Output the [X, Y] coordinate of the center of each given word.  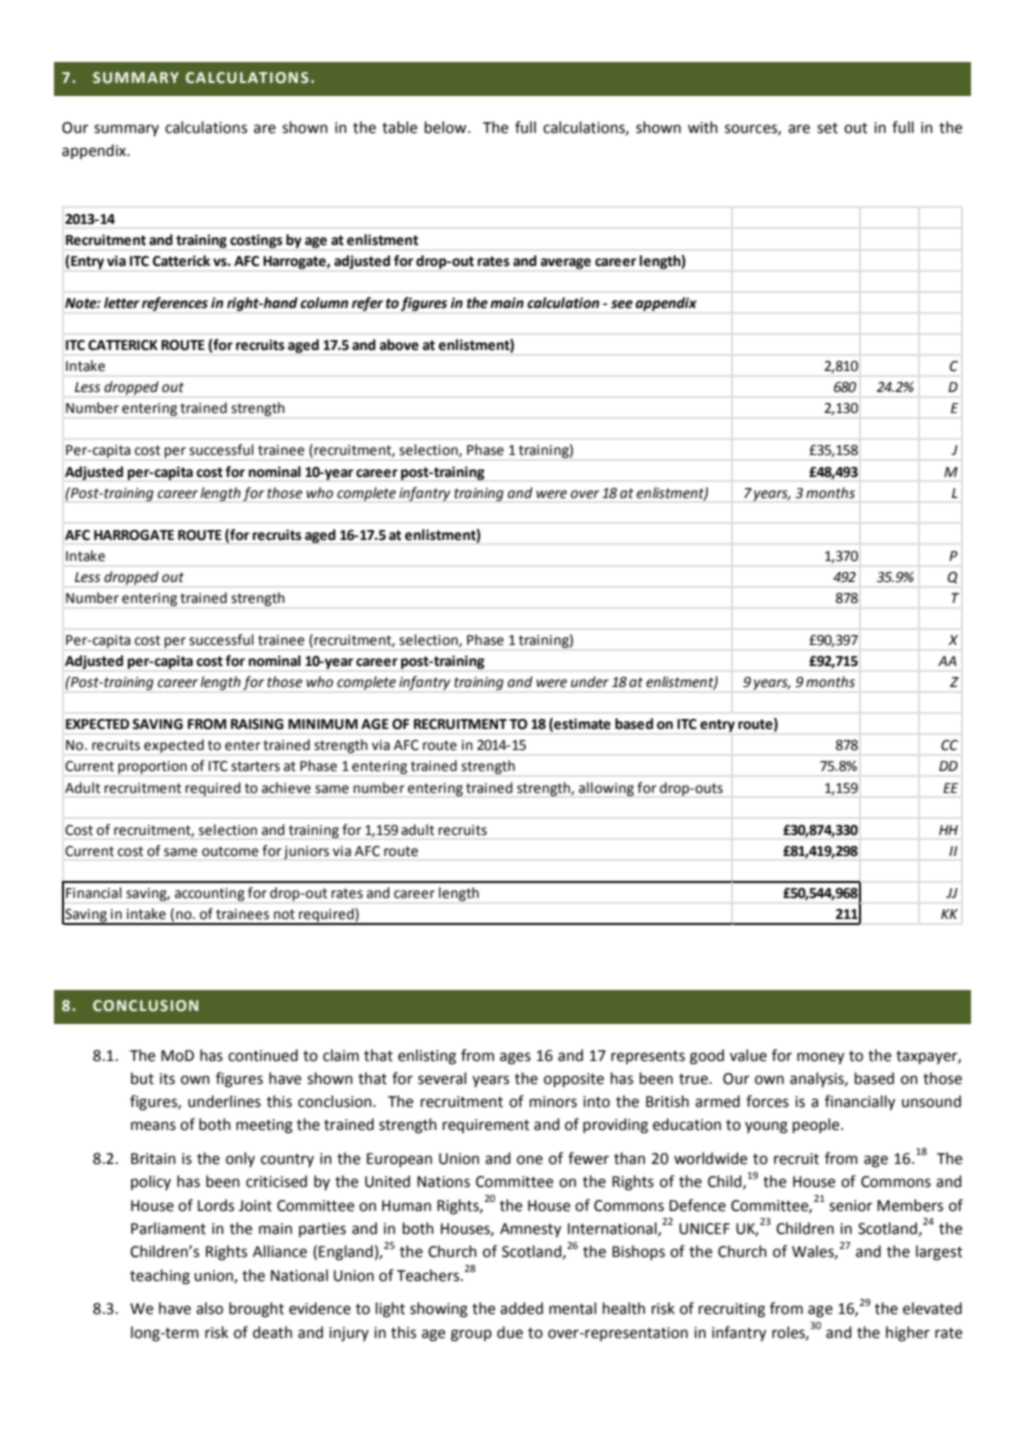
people [817, 1125]
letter [122, 303]
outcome [230, 851]
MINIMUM [323, 724]
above [399, 345]
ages [515, 1058]
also [209, 1308]
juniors [306, 852]
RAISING [257, 724]
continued [263, 1055]
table [399, 127]
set [827, 128]
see [622, 304]
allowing [606, 789]
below [447, 127]
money [820, 1058]
